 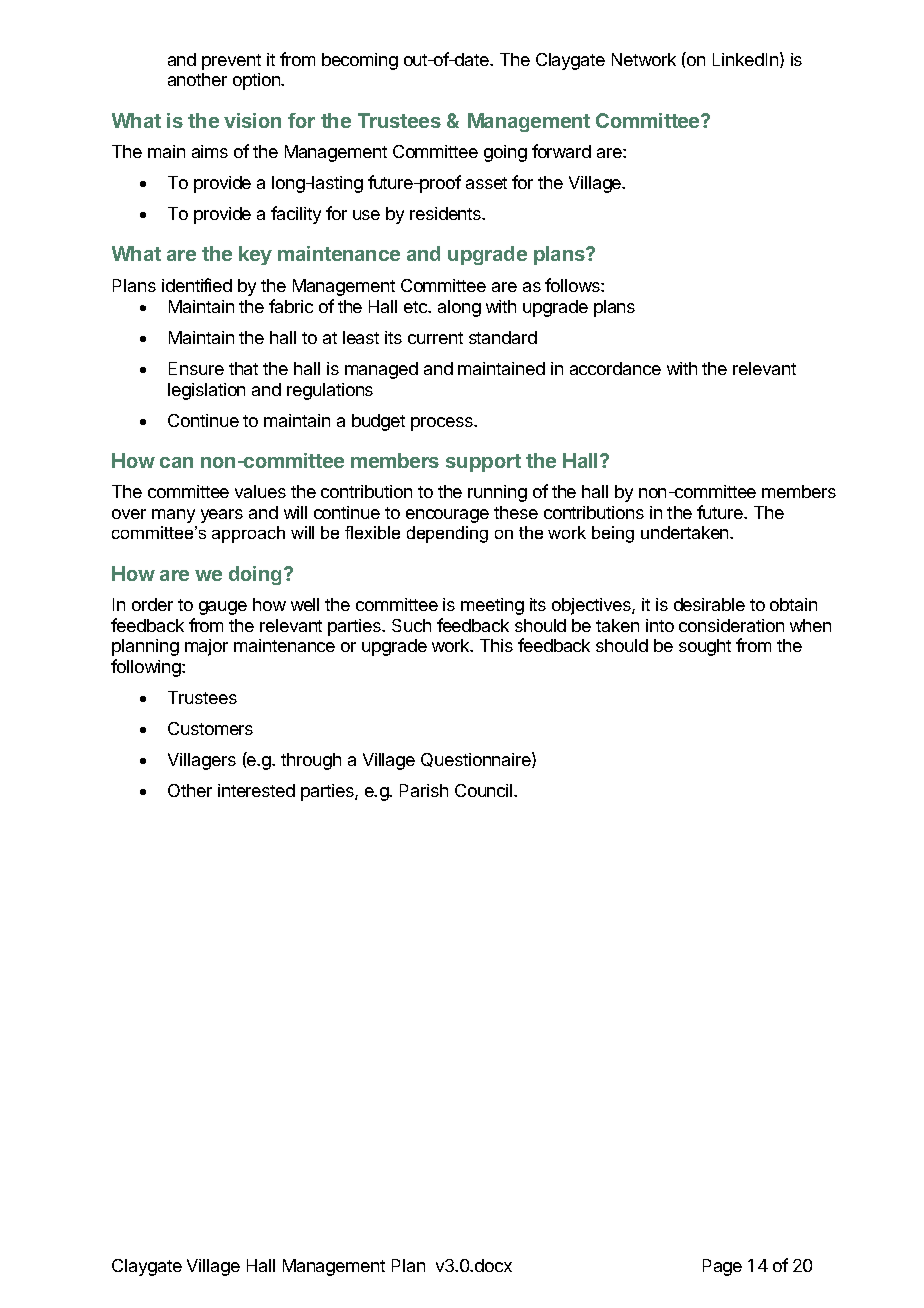 I want to click on This, so click(x=496, y=645).
